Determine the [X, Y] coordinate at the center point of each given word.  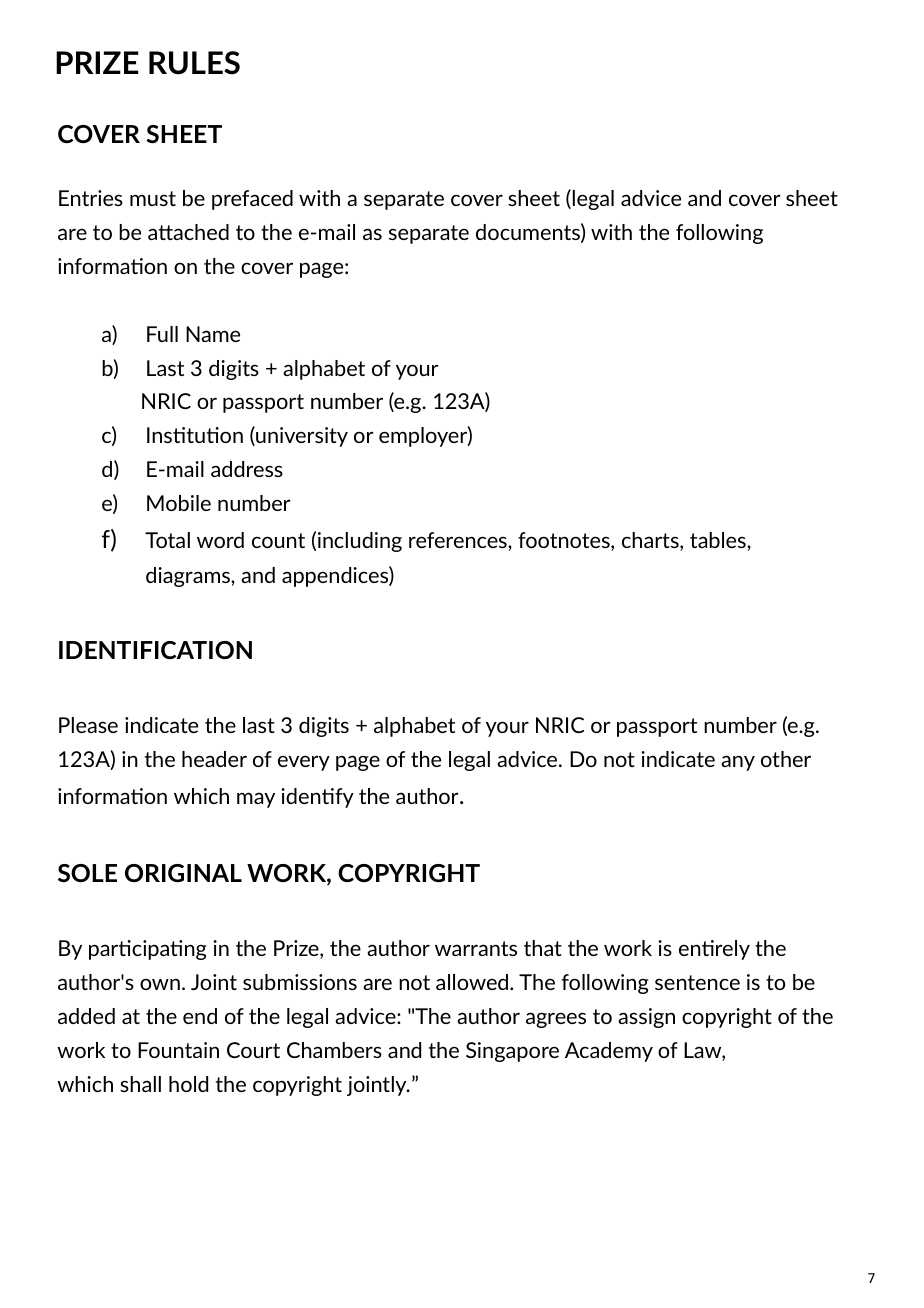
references [459, 540]
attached [188, 232]
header [214, 759]
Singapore [512, 1052]
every [304, 763]
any [738, 763]
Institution [195, 435]
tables [719, 540]
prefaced [252, 200]
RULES [194, 63]
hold [188, 1084]
